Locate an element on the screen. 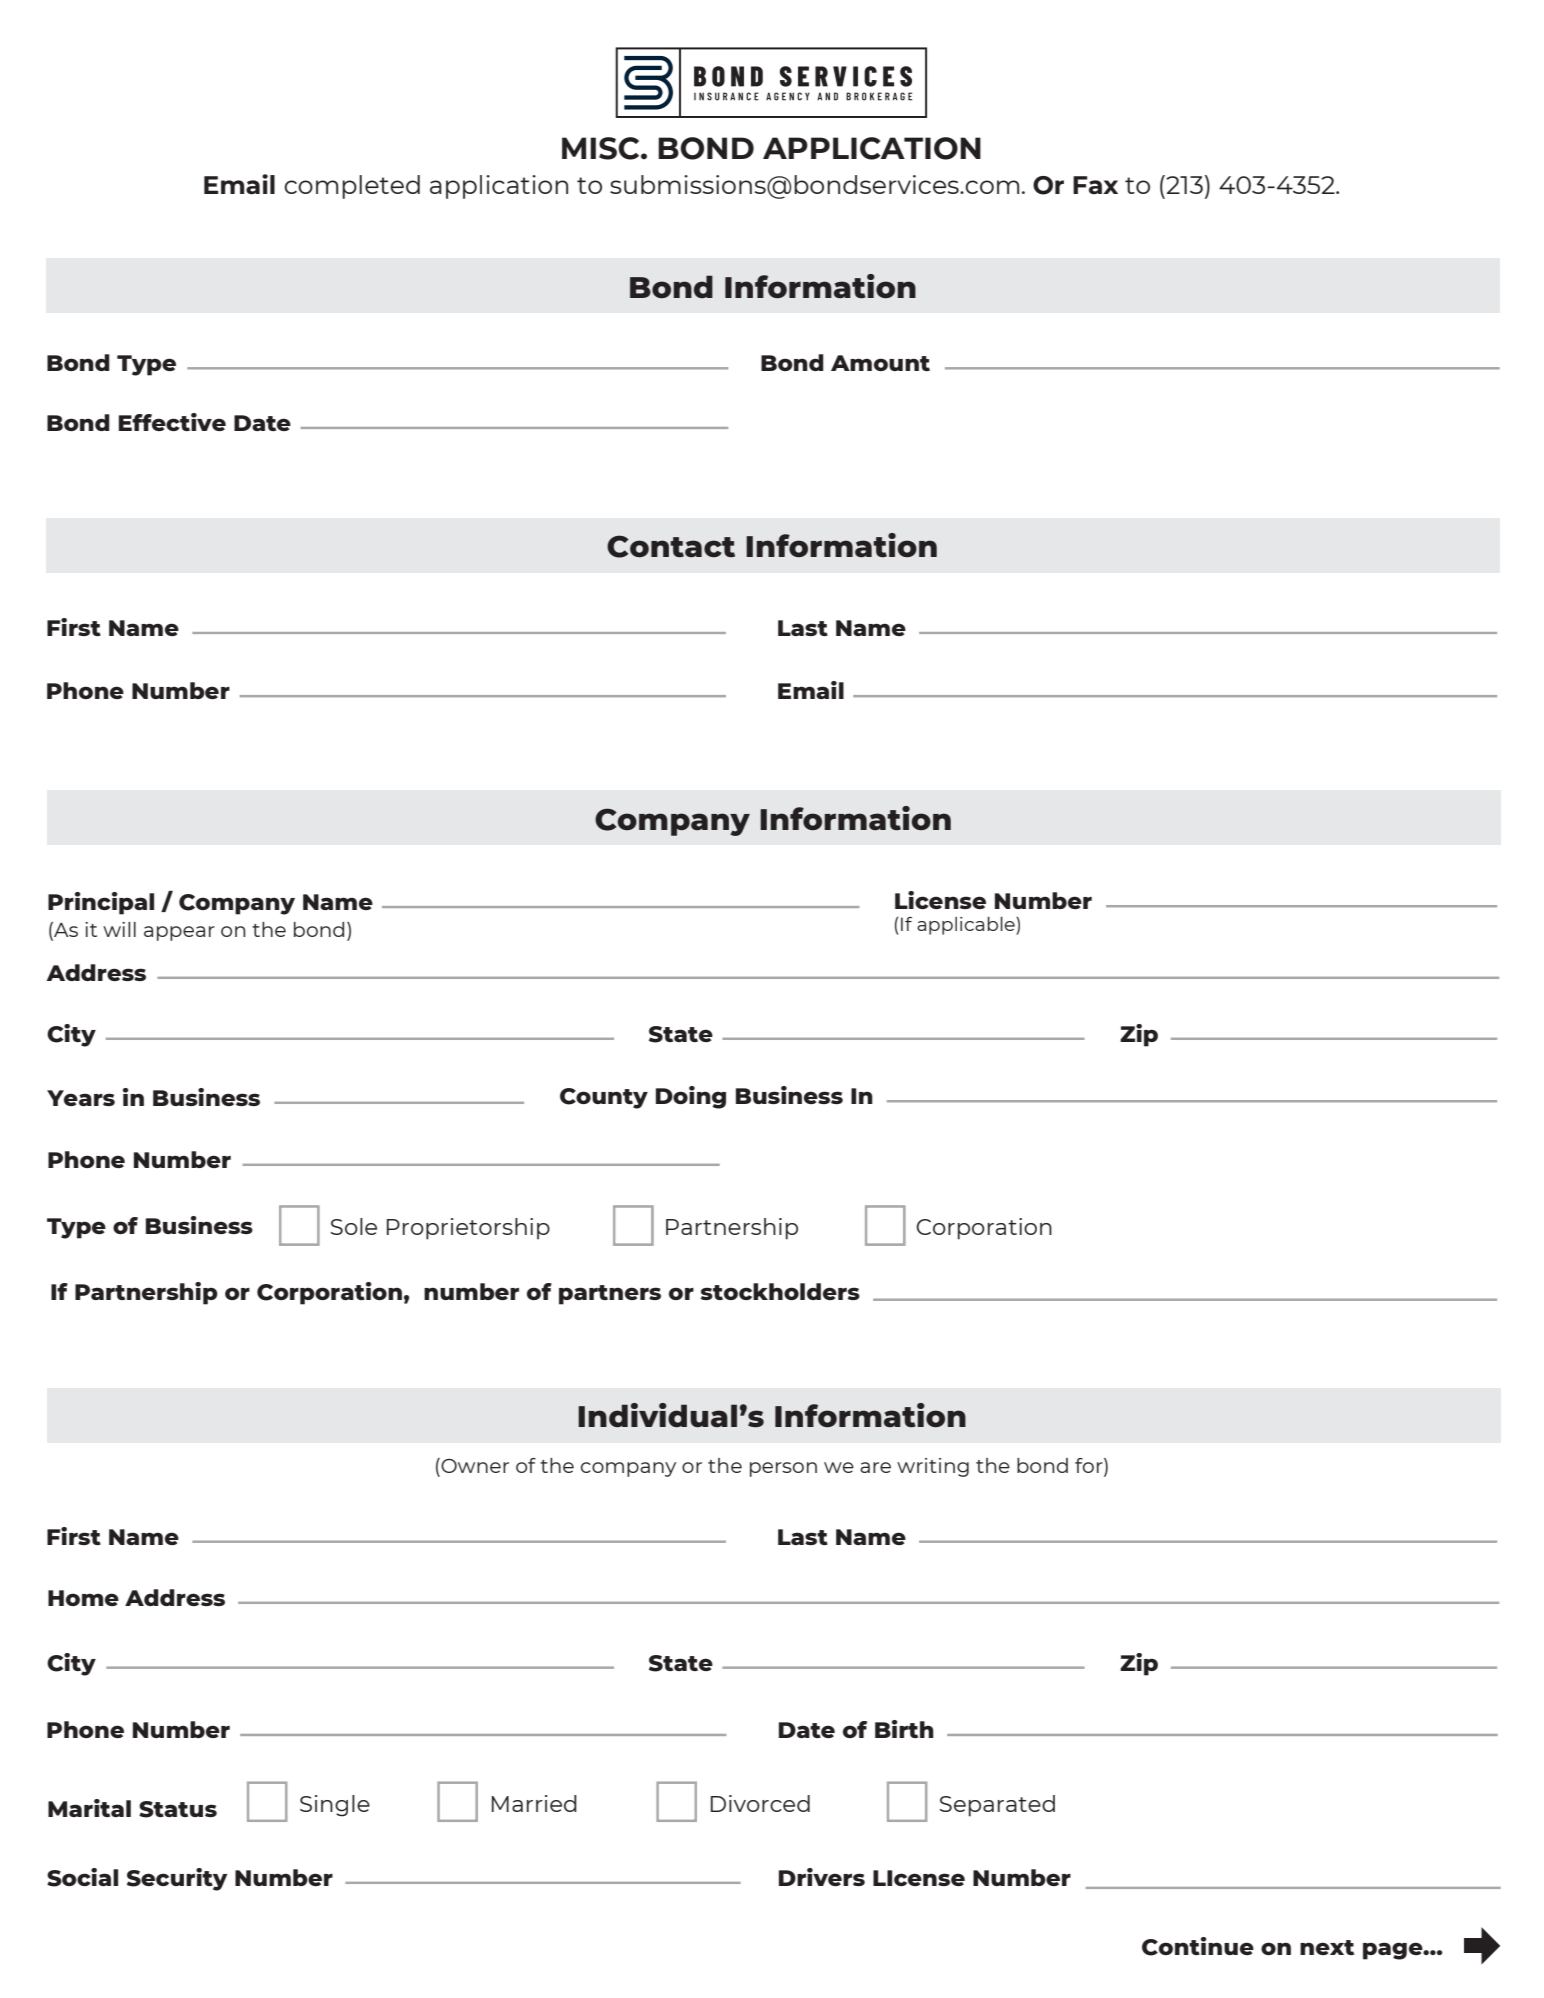 Image resolution: width=1544 pixels, height=1998 pixels. MISC is located at coordinates (602, 148).
